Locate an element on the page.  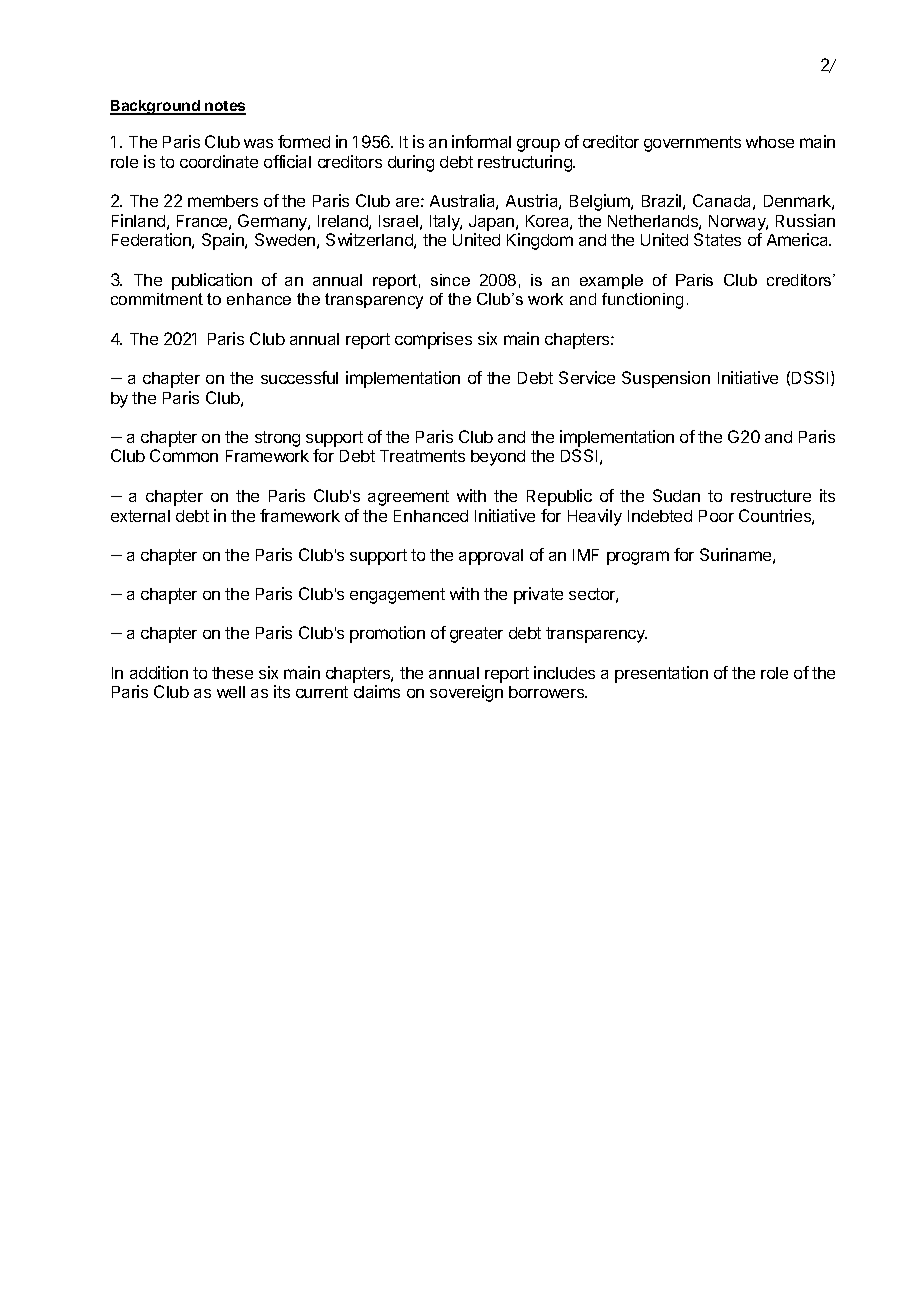
Suspension is located at coordinates (666, 379).
